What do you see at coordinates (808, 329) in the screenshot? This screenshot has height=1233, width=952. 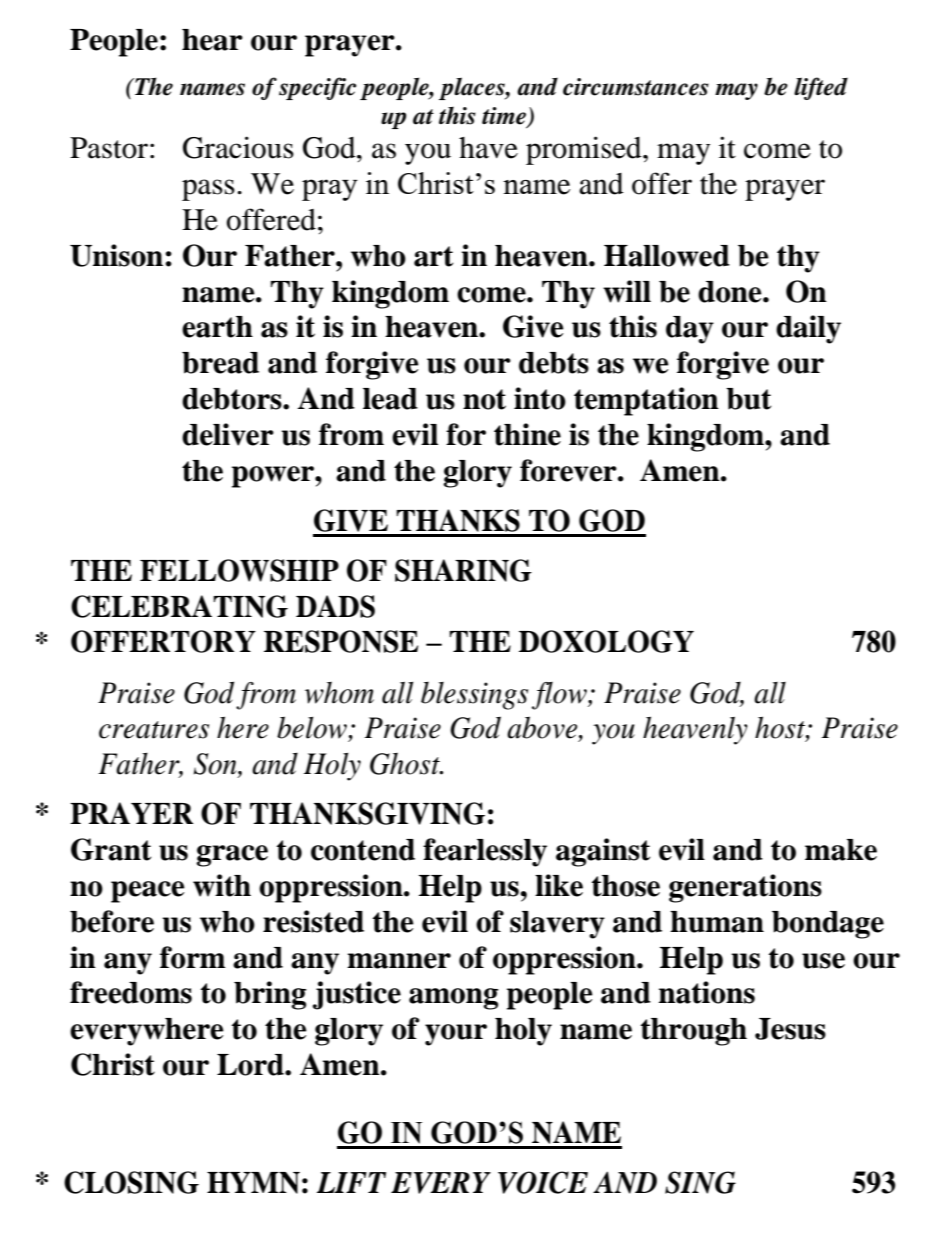 I see `daily` at bounding box center [808, 329].
